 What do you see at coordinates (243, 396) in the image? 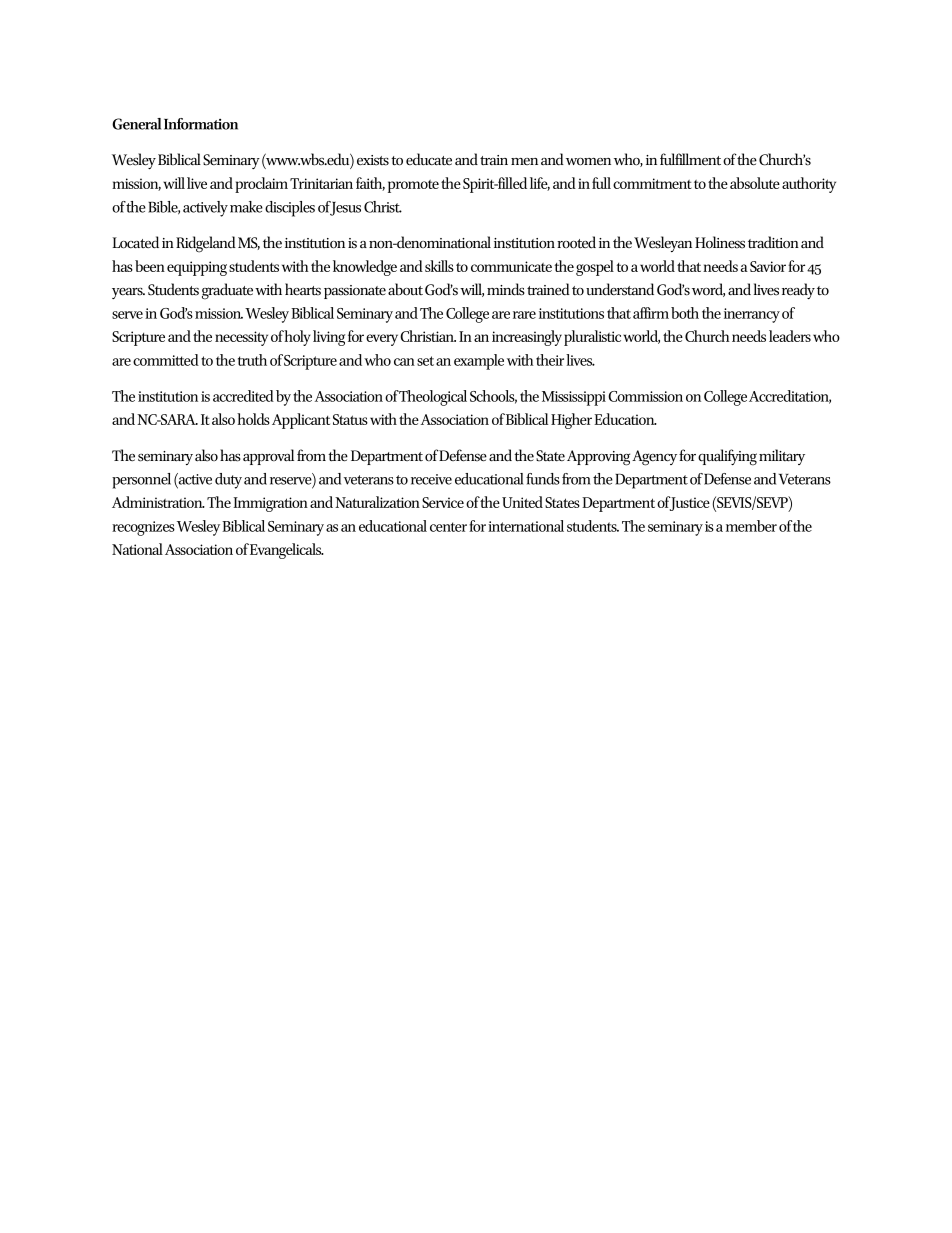
I see `accredited` at bounding box center [243, 396].
